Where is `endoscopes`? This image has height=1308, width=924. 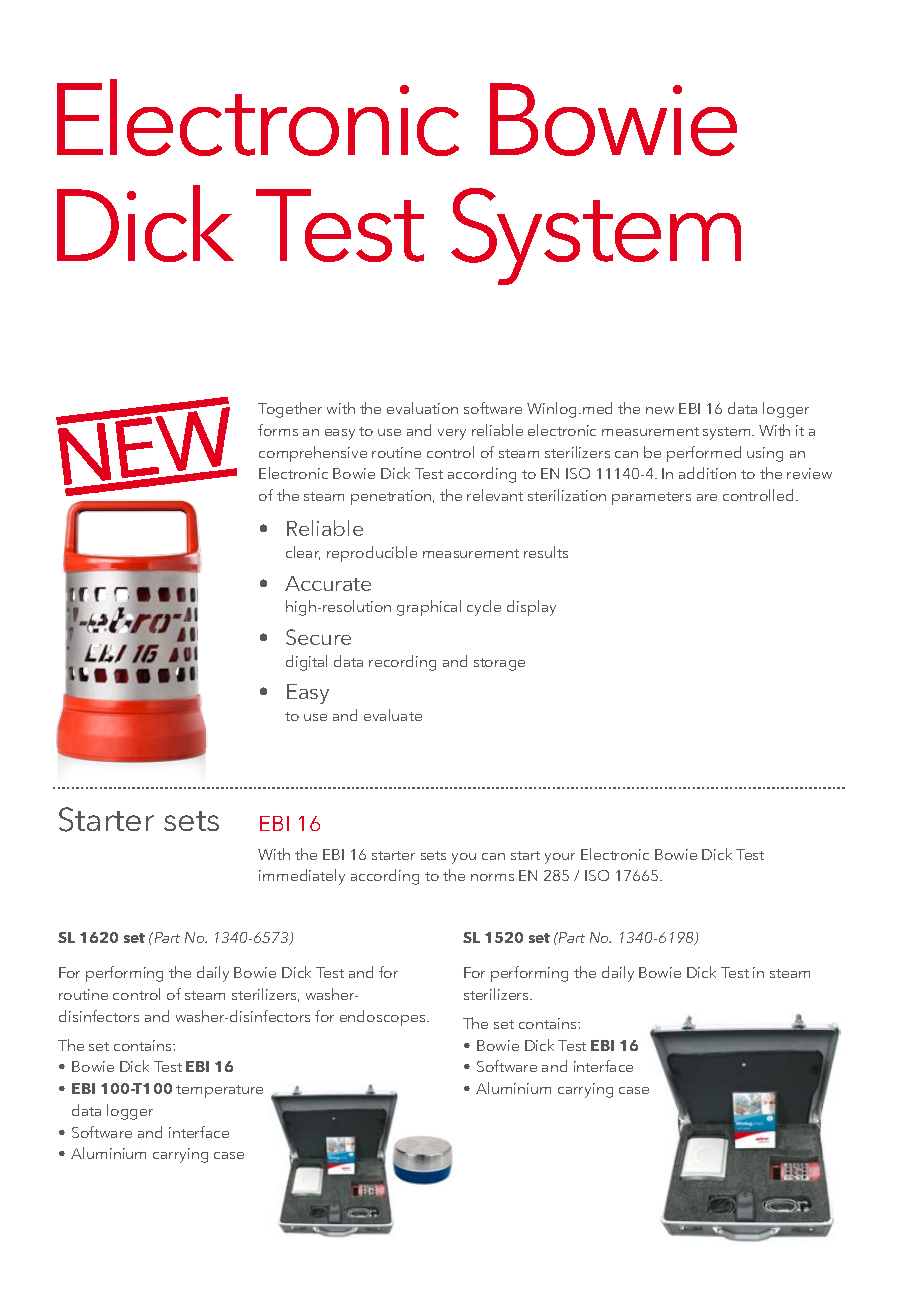
endoscopes is located at coordinates (384, 1018).
